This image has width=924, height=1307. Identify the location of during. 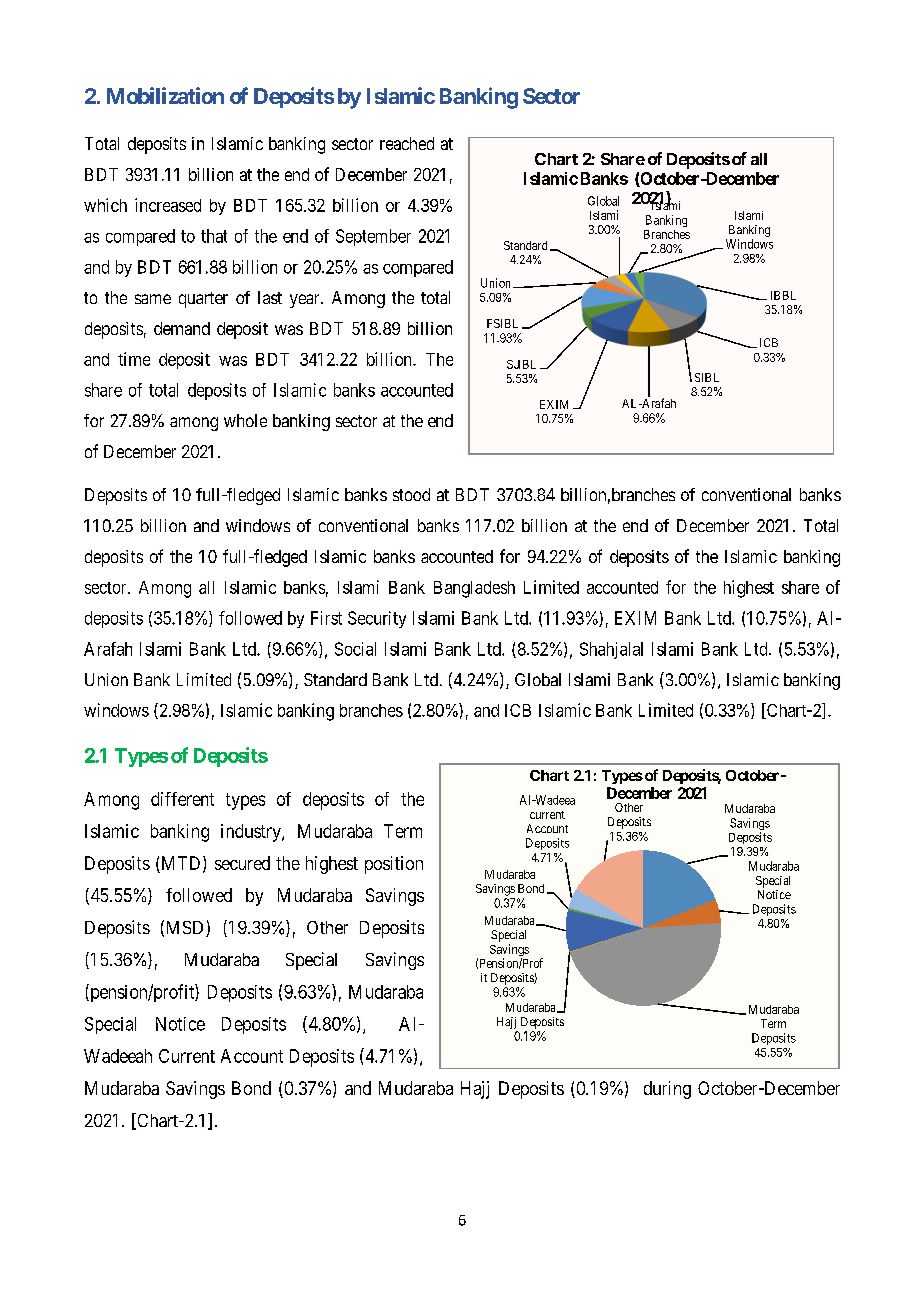
(667, 1090).
